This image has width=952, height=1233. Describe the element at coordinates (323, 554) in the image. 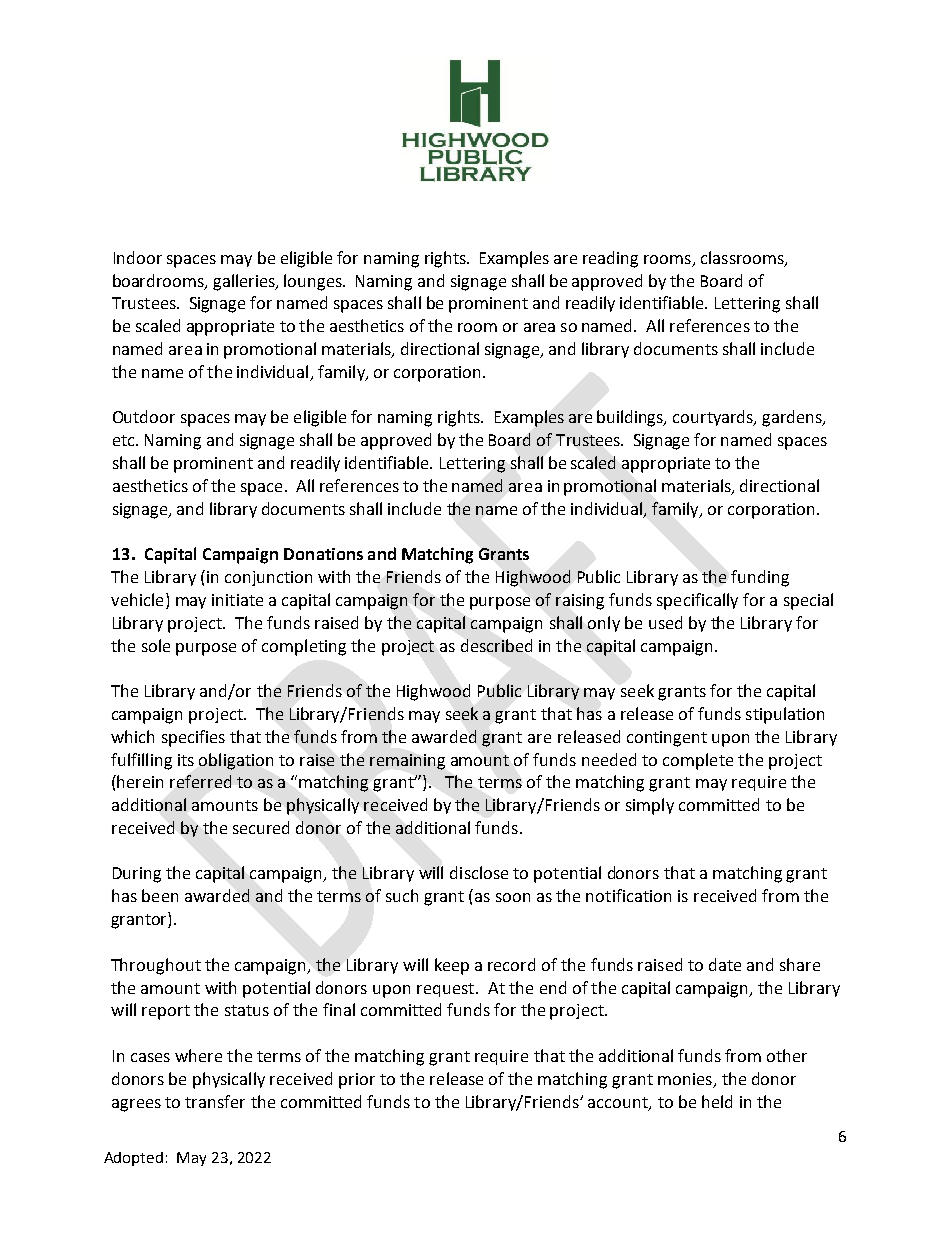

I see `Donations` at that location.
